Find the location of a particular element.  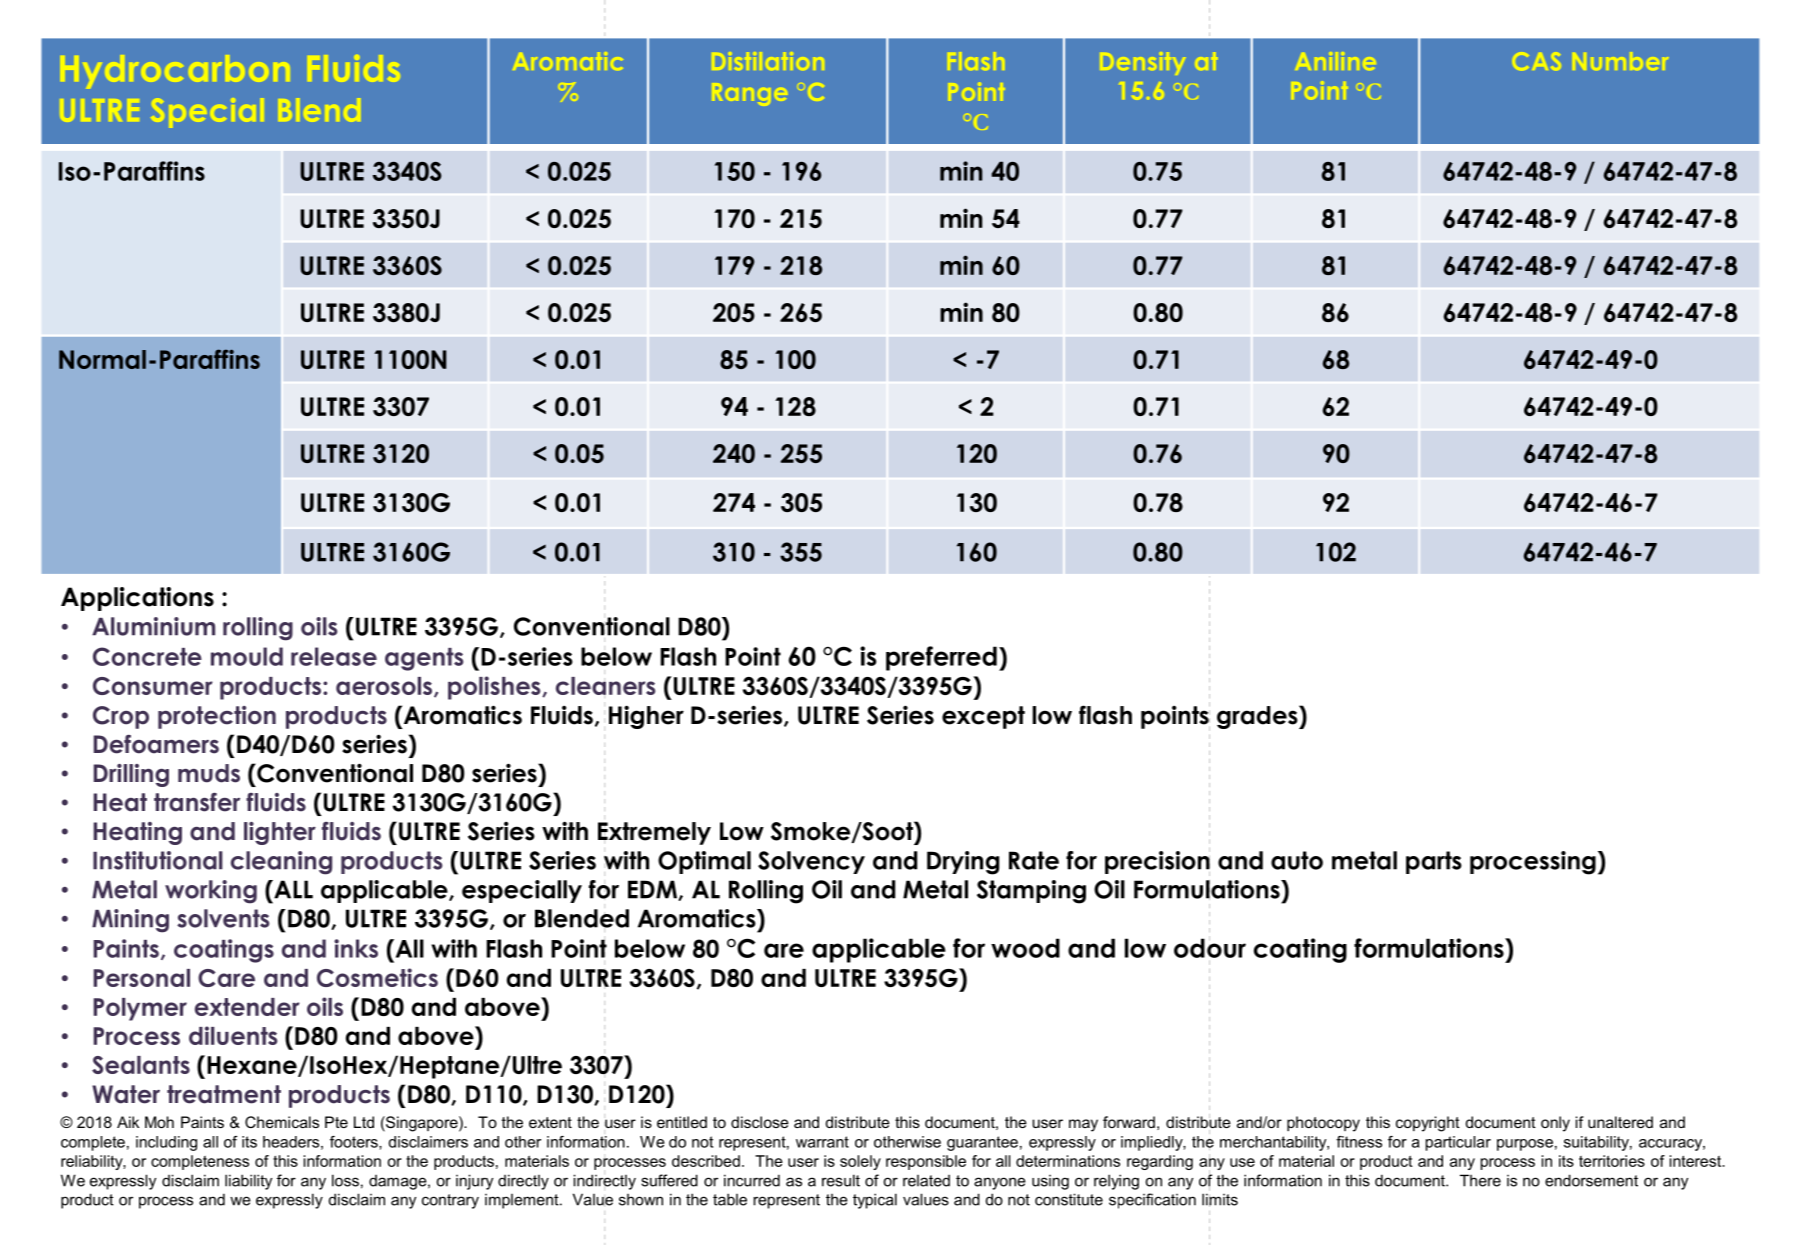

parts is located at coordinates (1434, 862).
